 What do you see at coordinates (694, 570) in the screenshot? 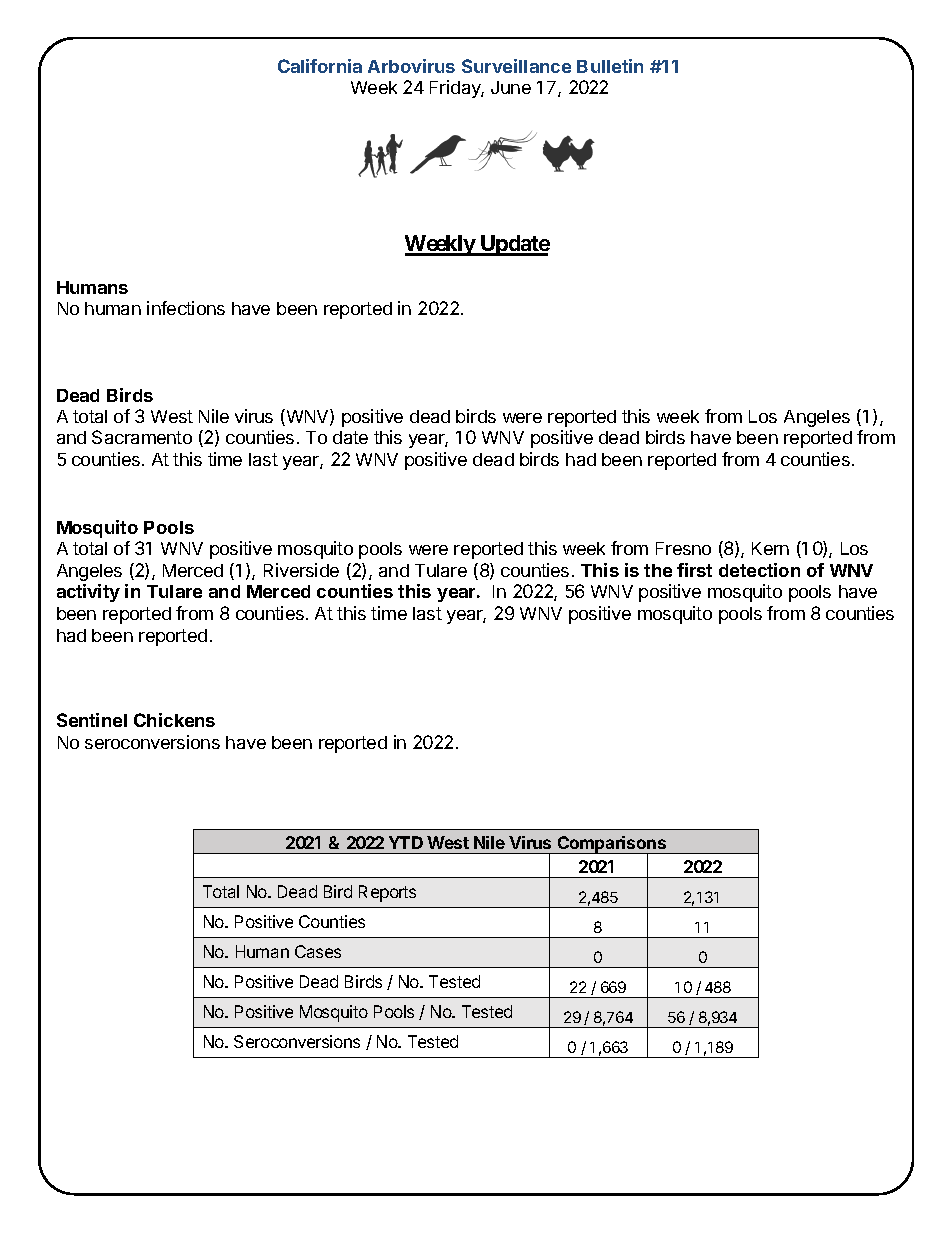
I see `first` at bounding box center [694, 570].
